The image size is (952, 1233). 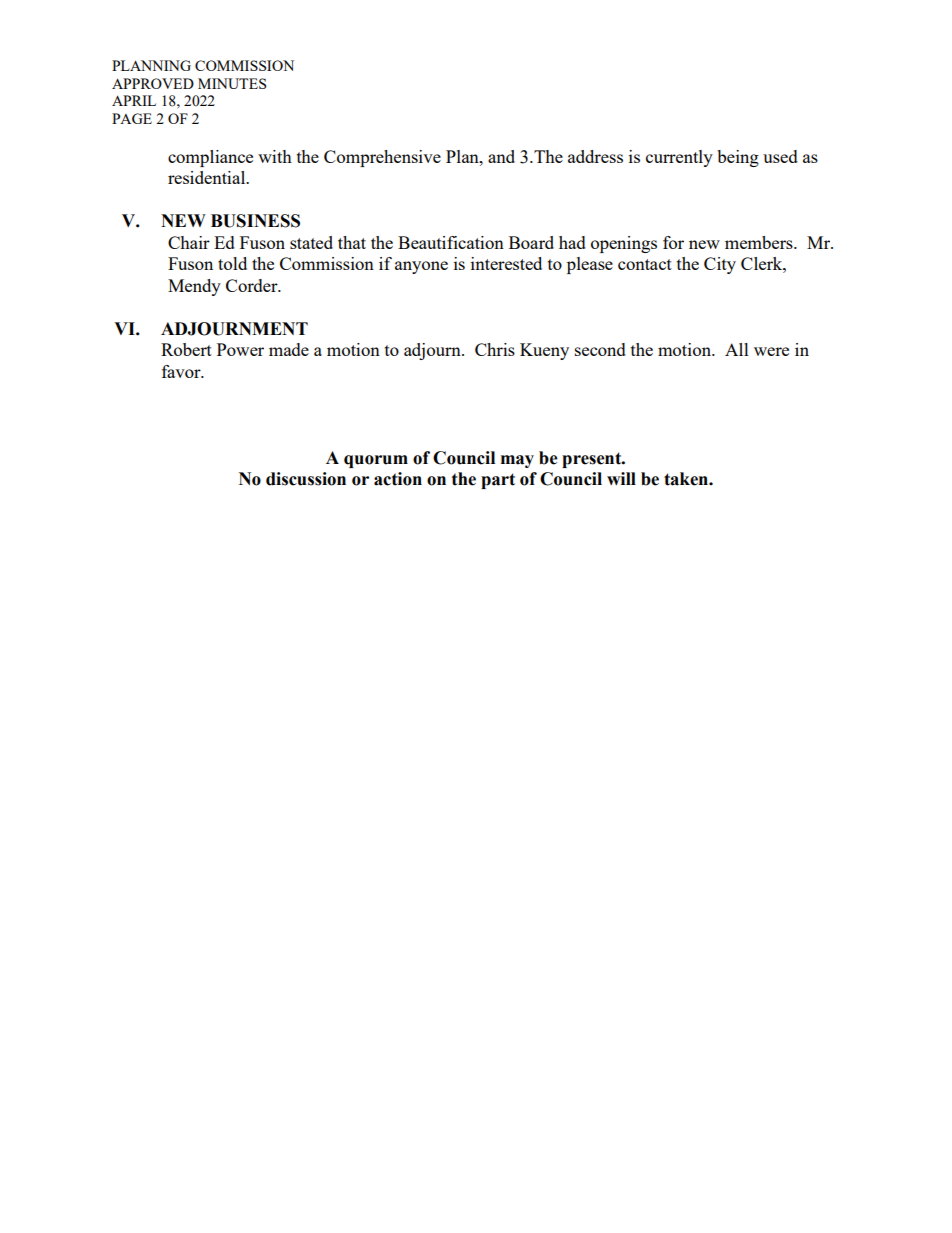 I want to click on City, so click(x=720, y=265).
